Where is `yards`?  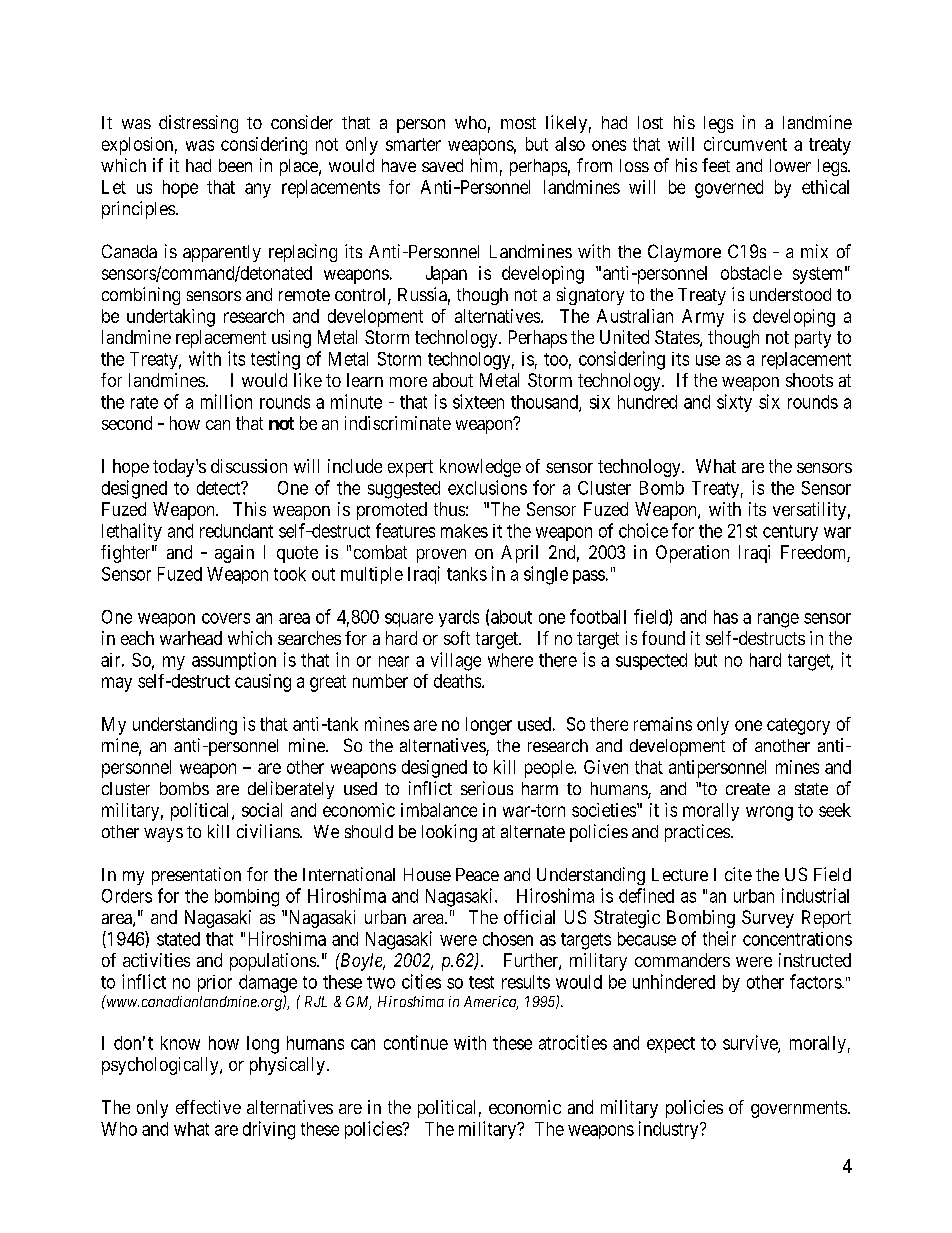
yards is located at coordinates (459, 618).
